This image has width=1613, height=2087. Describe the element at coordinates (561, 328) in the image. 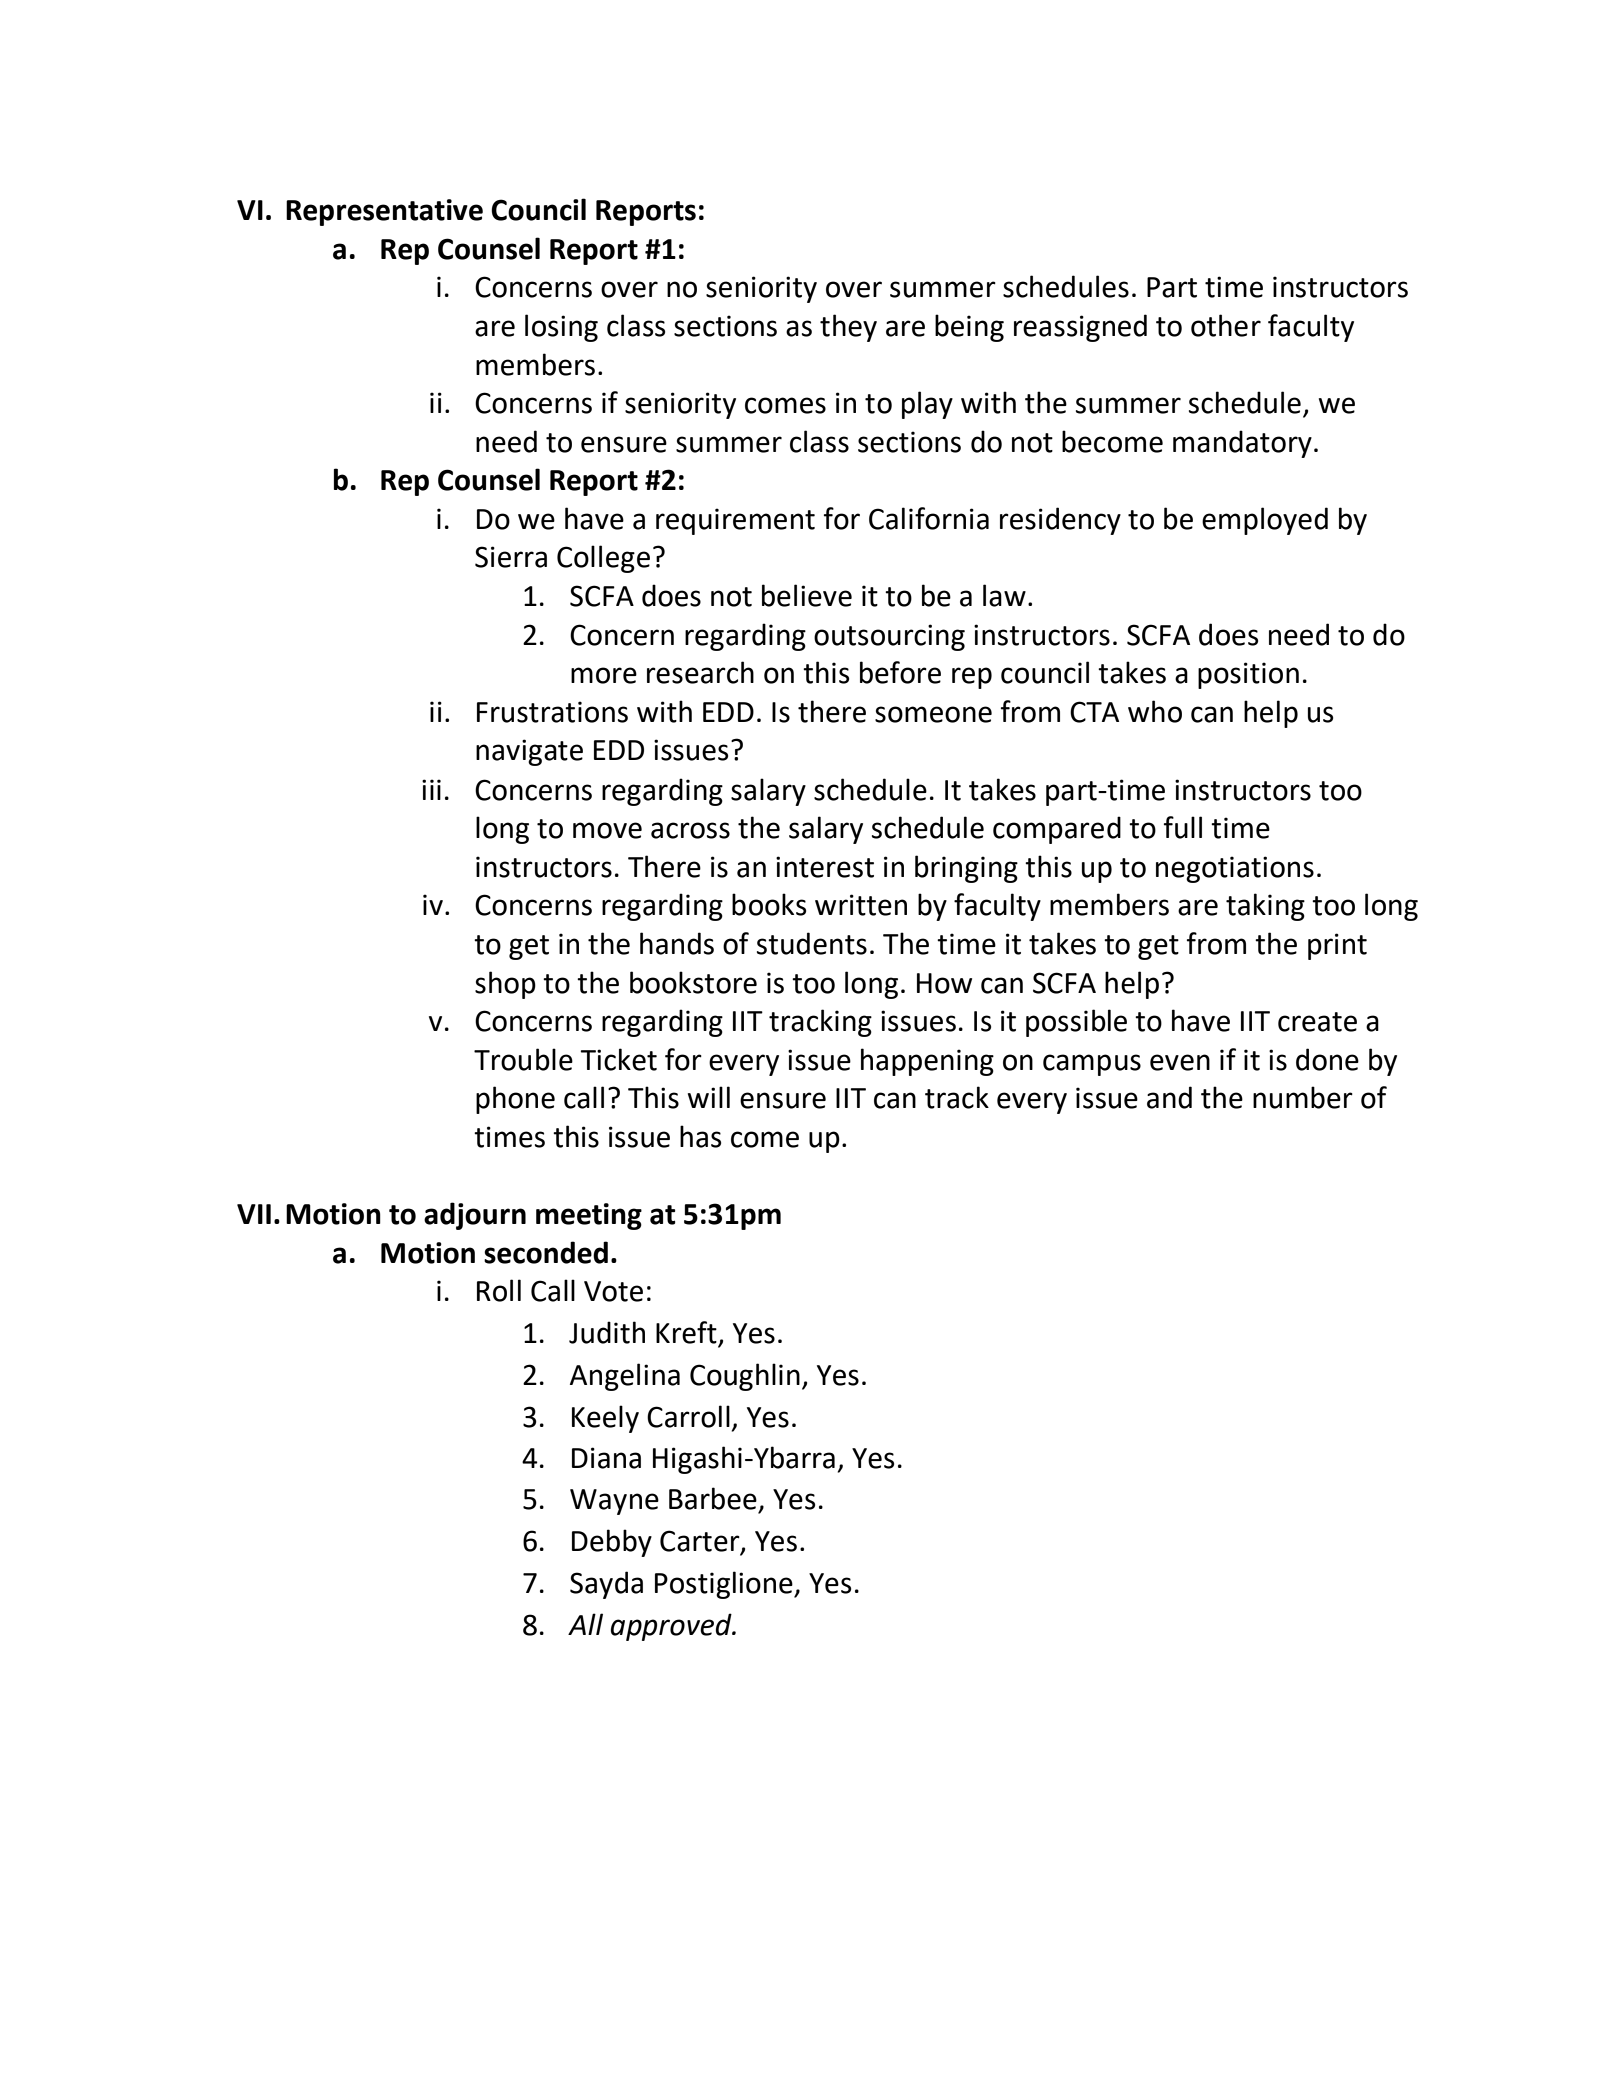

I see `losing` at that location.
